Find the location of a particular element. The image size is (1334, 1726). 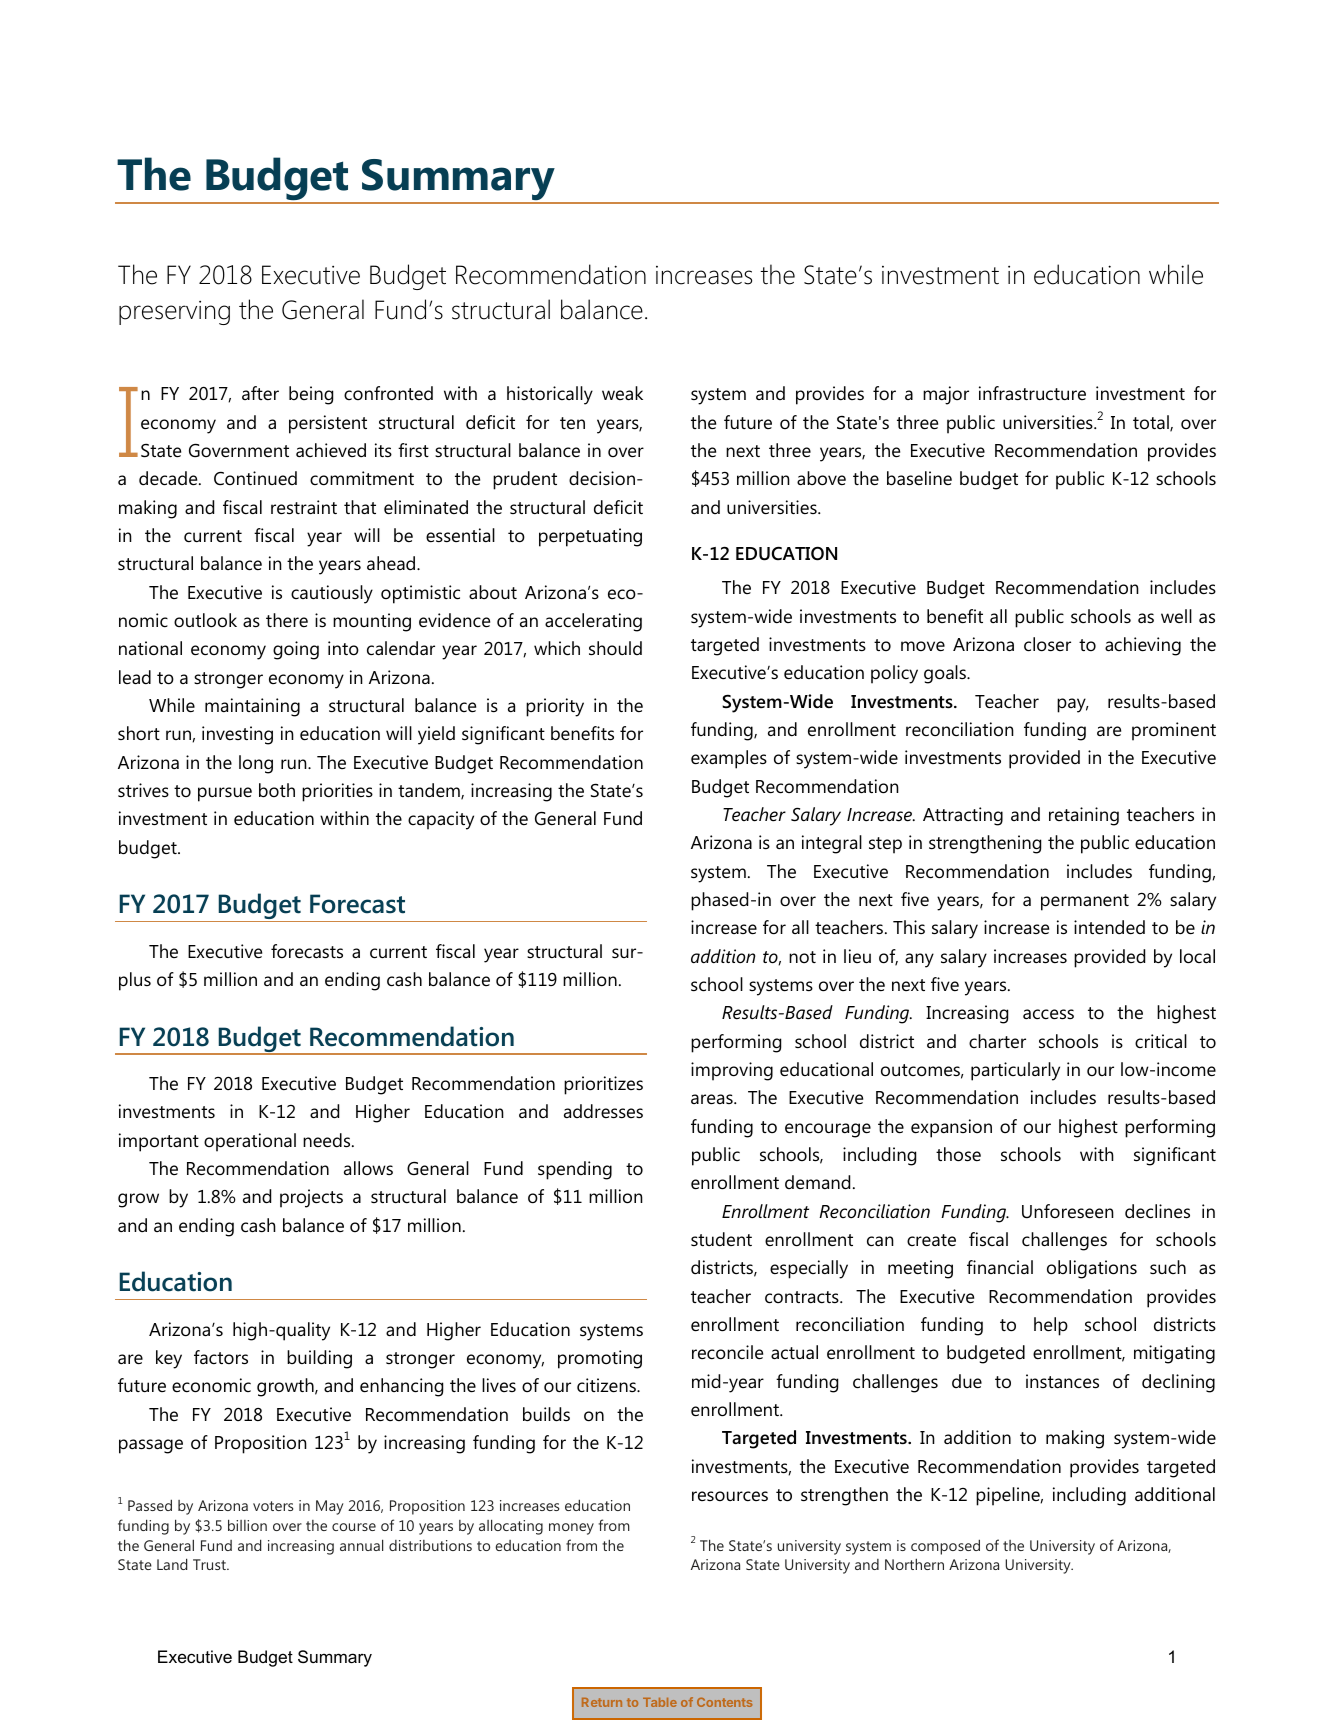

Unforeseen is located at coordinates (1068, 1211).
